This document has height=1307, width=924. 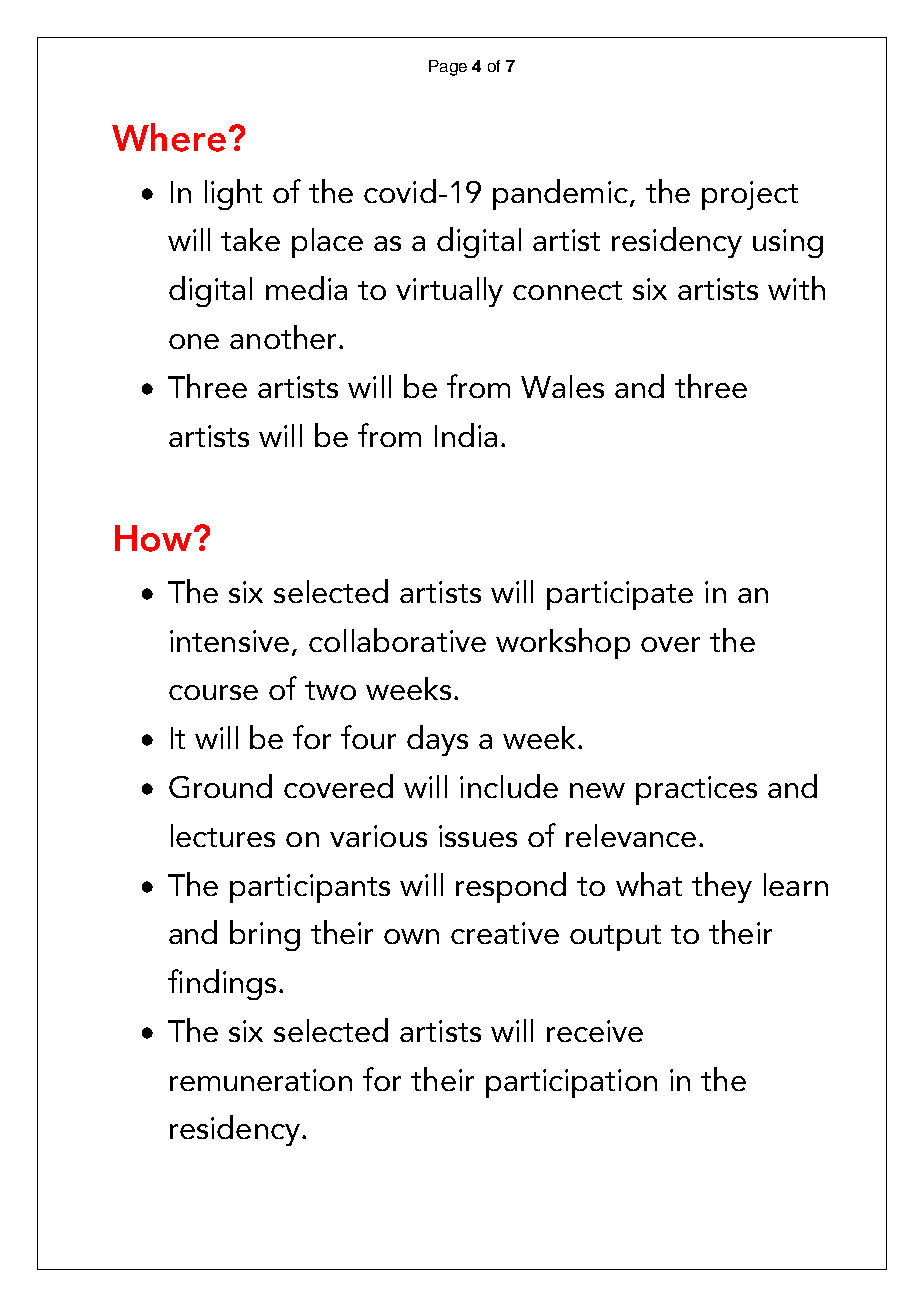 What do you see at coordinates (796, 288) in the document?
I see `with` at bounding box center [796, 288].
